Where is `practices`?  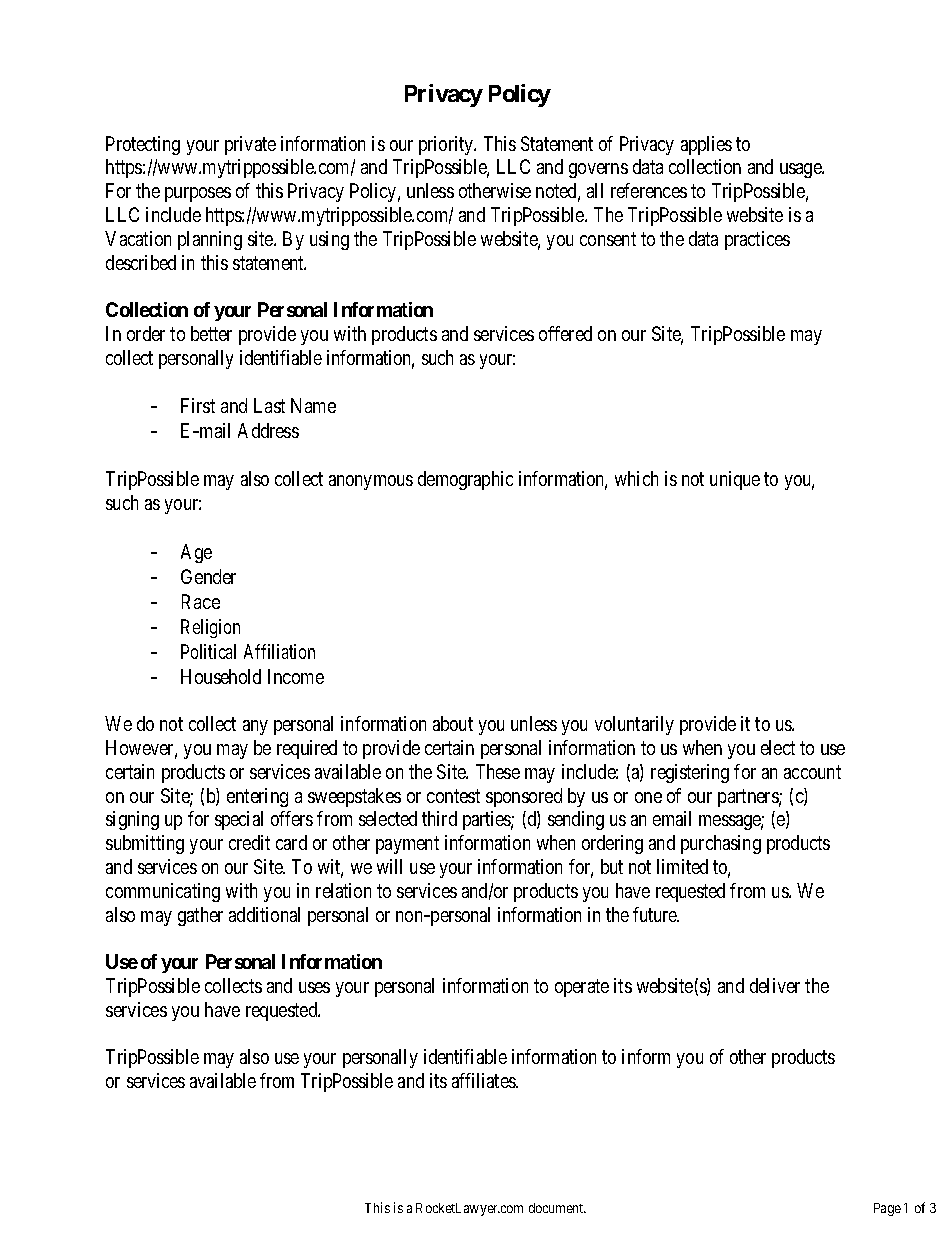
practices is located at coordinates (757, 240).
